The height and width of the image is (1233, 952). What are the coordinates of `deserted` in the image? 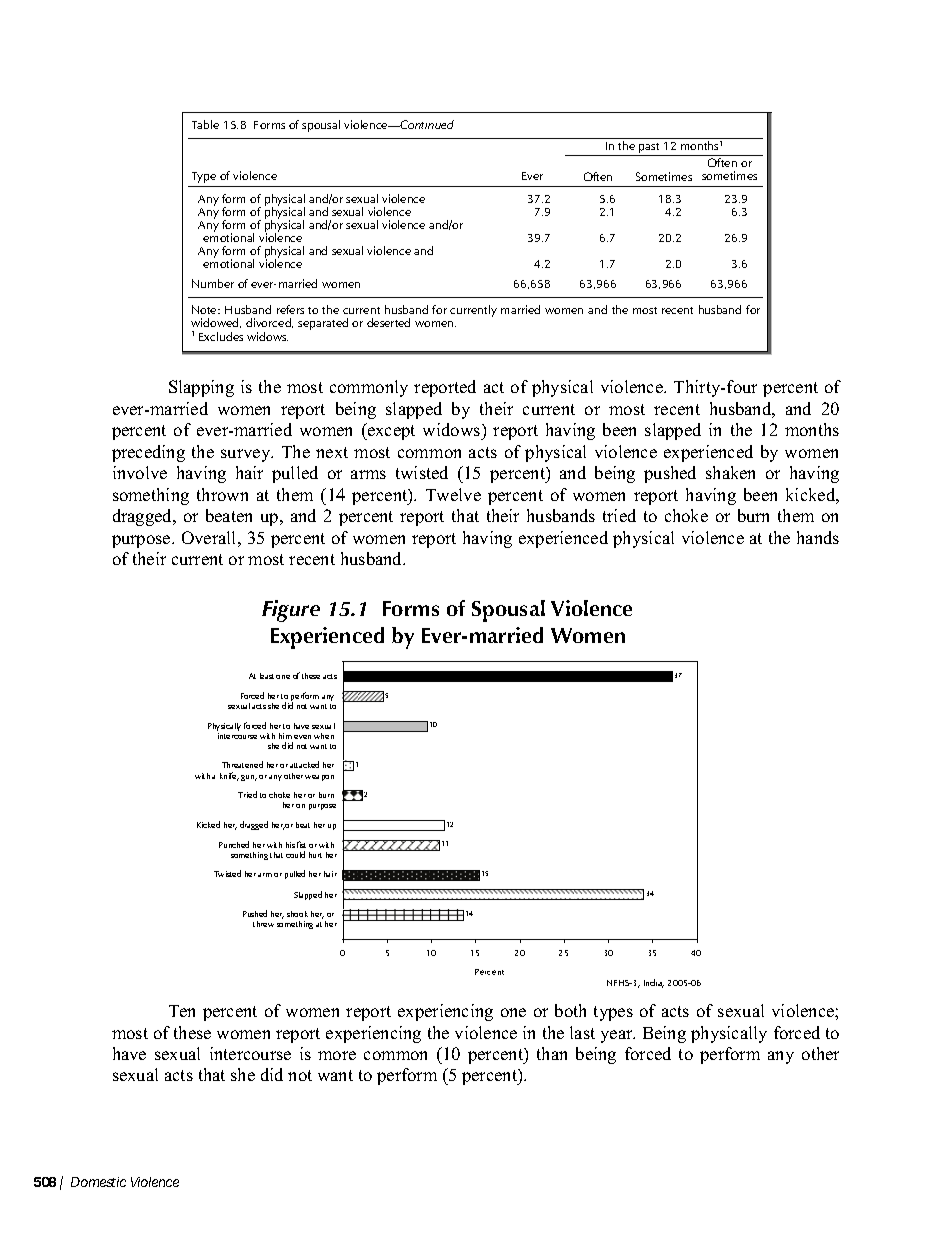 It's located at (388, 322).
